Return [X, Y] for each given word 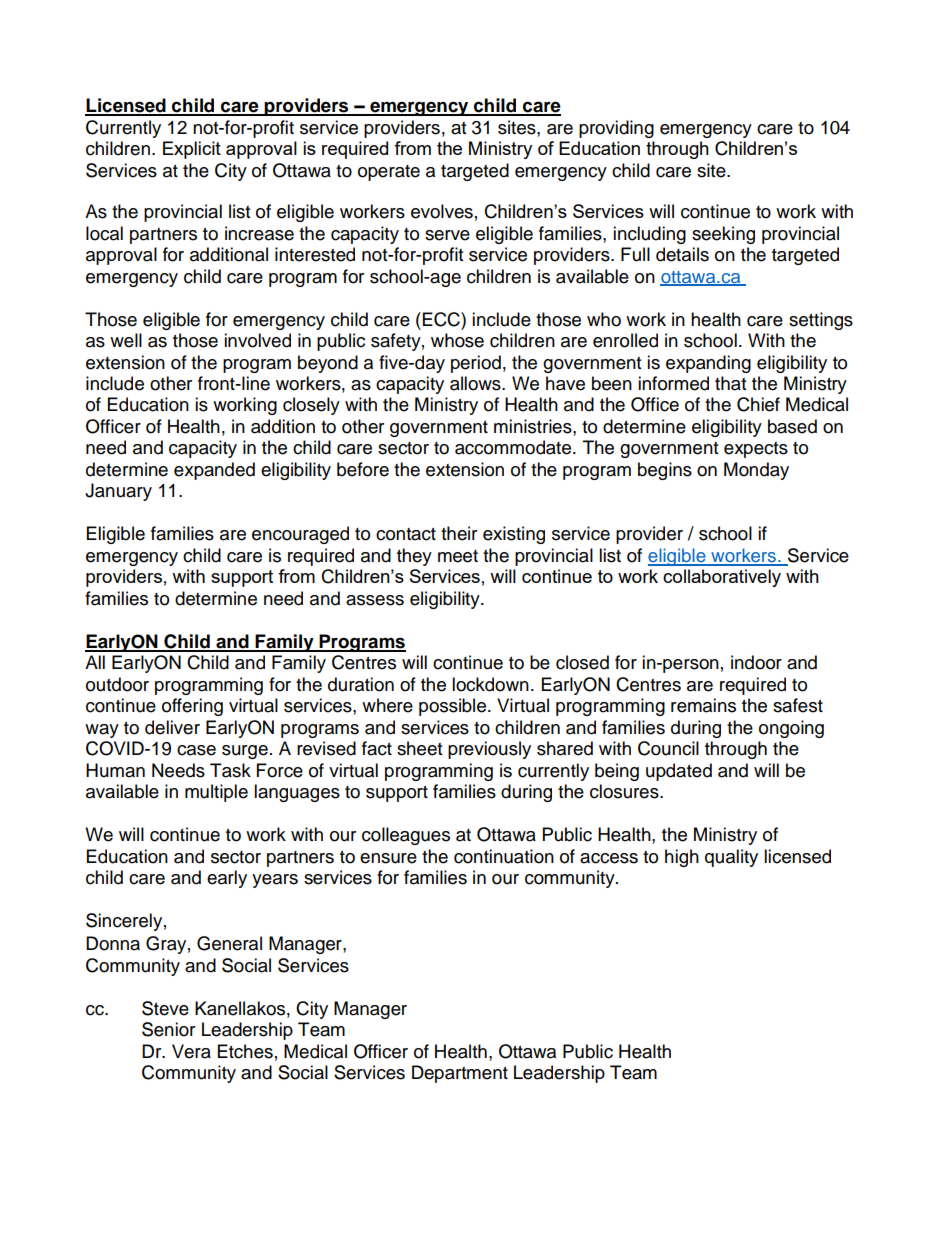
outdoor [117, 684]
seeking [723, 235]
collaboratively [722, 578]
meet [458, 556]
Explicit [192, 150]
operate [389, 173]
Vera [191, 1051]
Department [460, 1074]
